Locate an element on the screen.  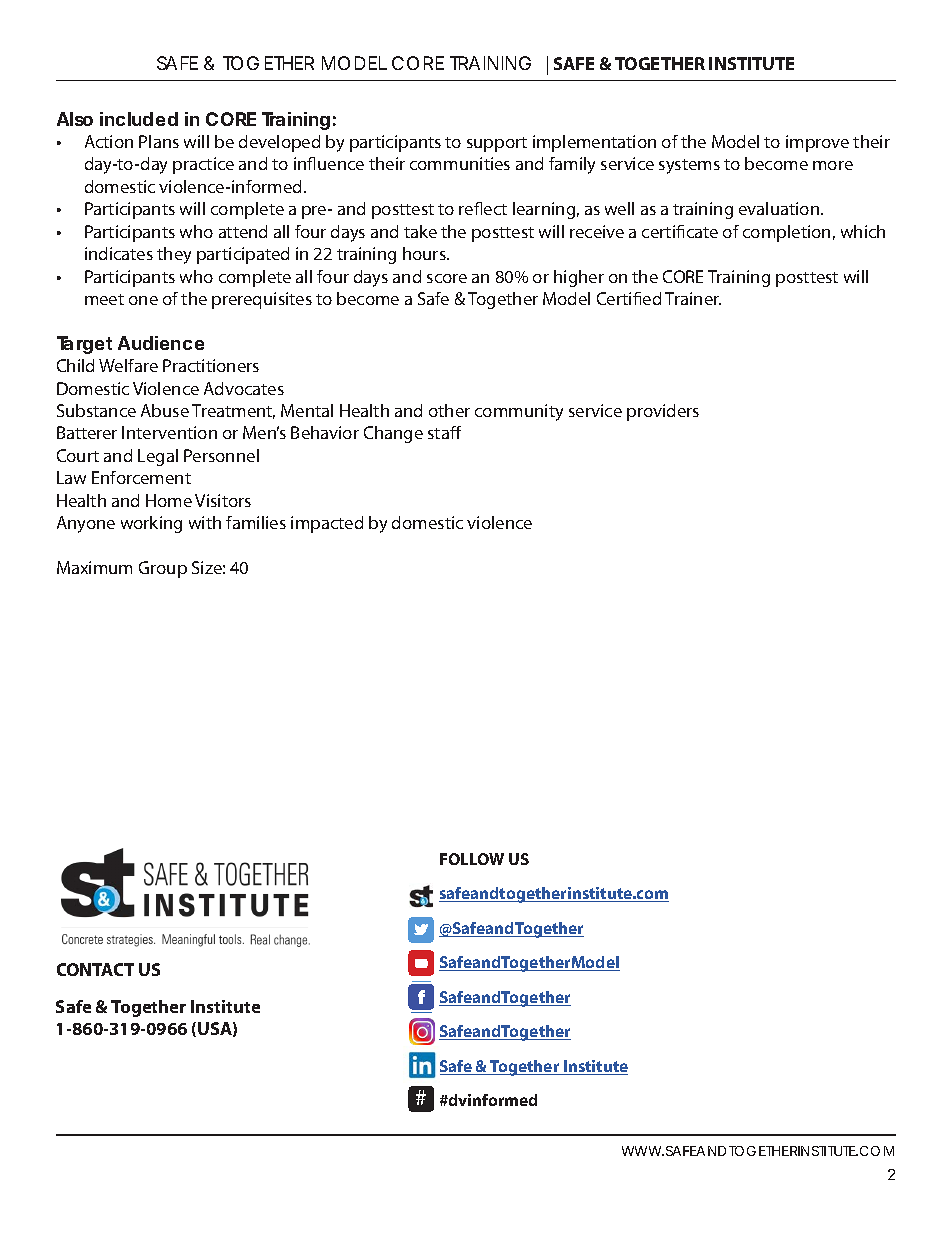
improve is located at coordinates (817, 143).
